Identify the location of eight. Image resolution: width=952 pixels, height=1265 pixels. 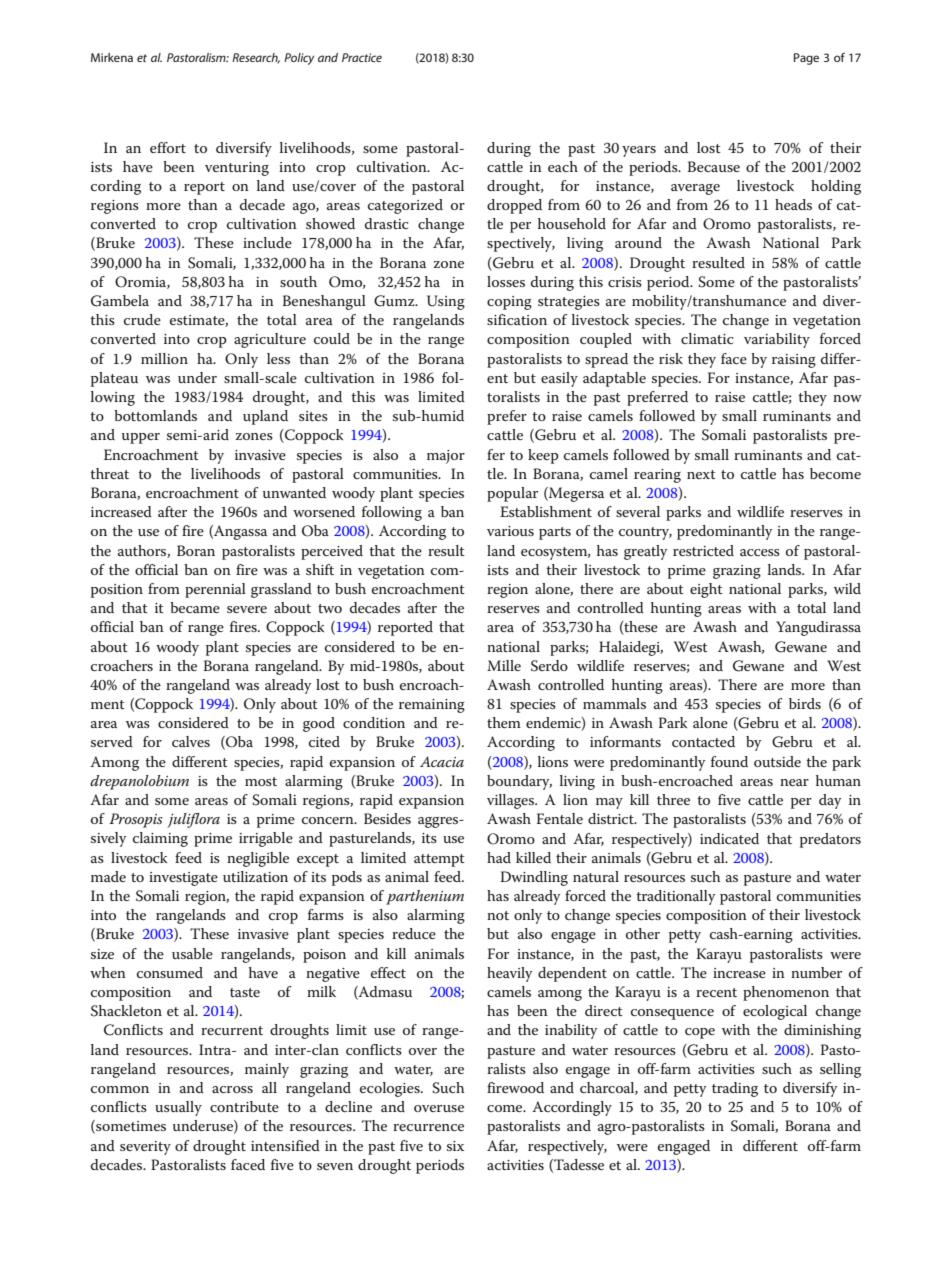
(706, 590).
